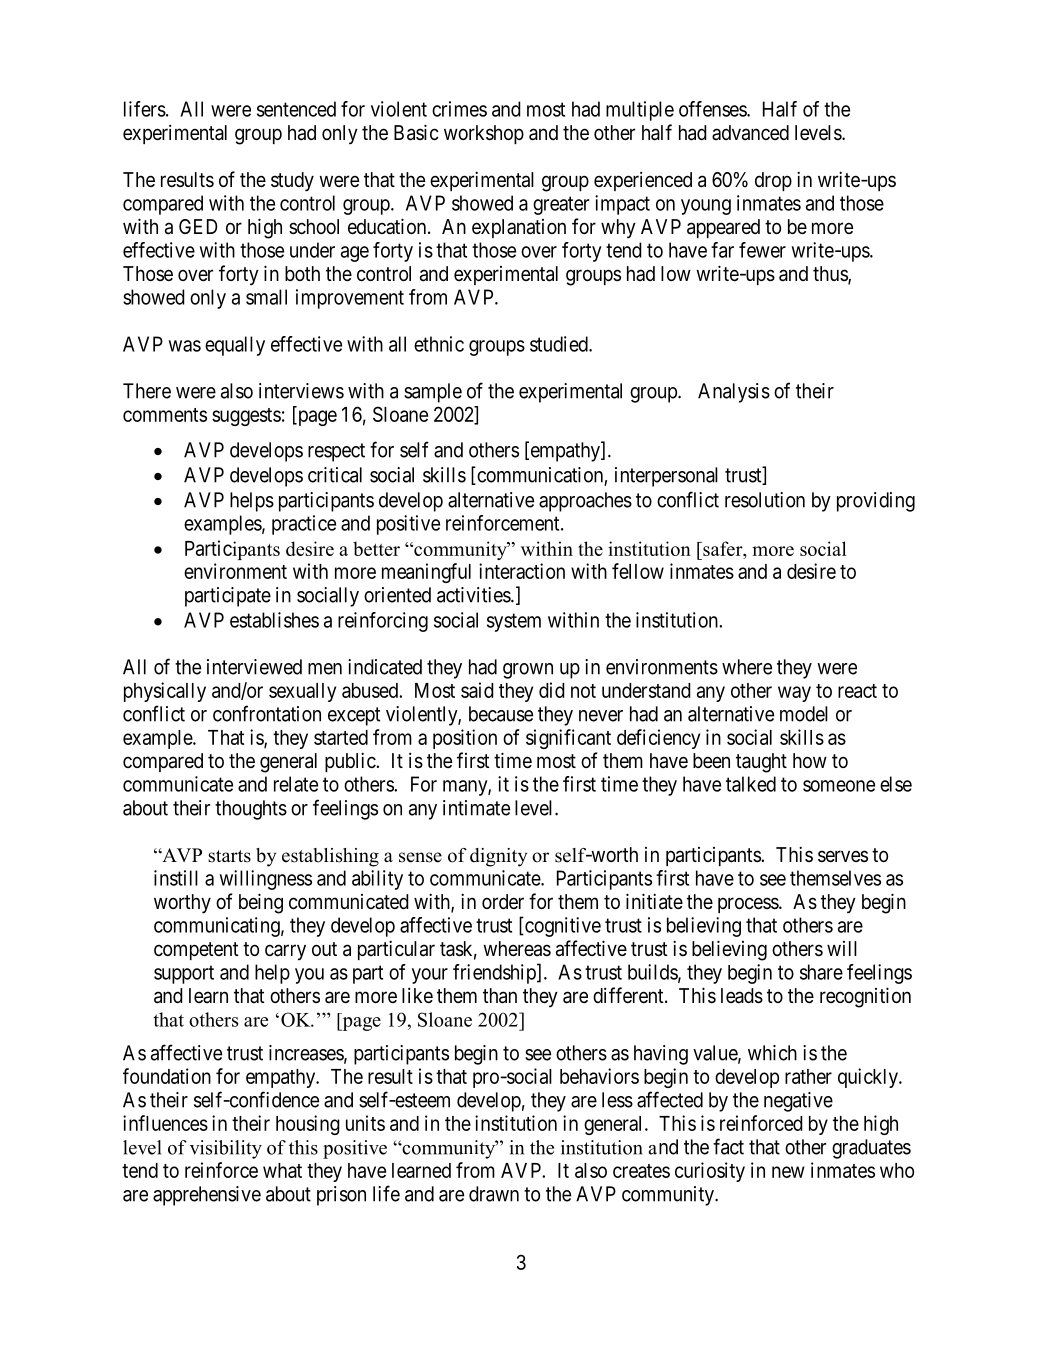 Image resolution: width=1041 pixels, height=1348 pixels. What do you see at coordinates (304, 525) in the image?
I see `practice` at bounding box center [304, 525].
